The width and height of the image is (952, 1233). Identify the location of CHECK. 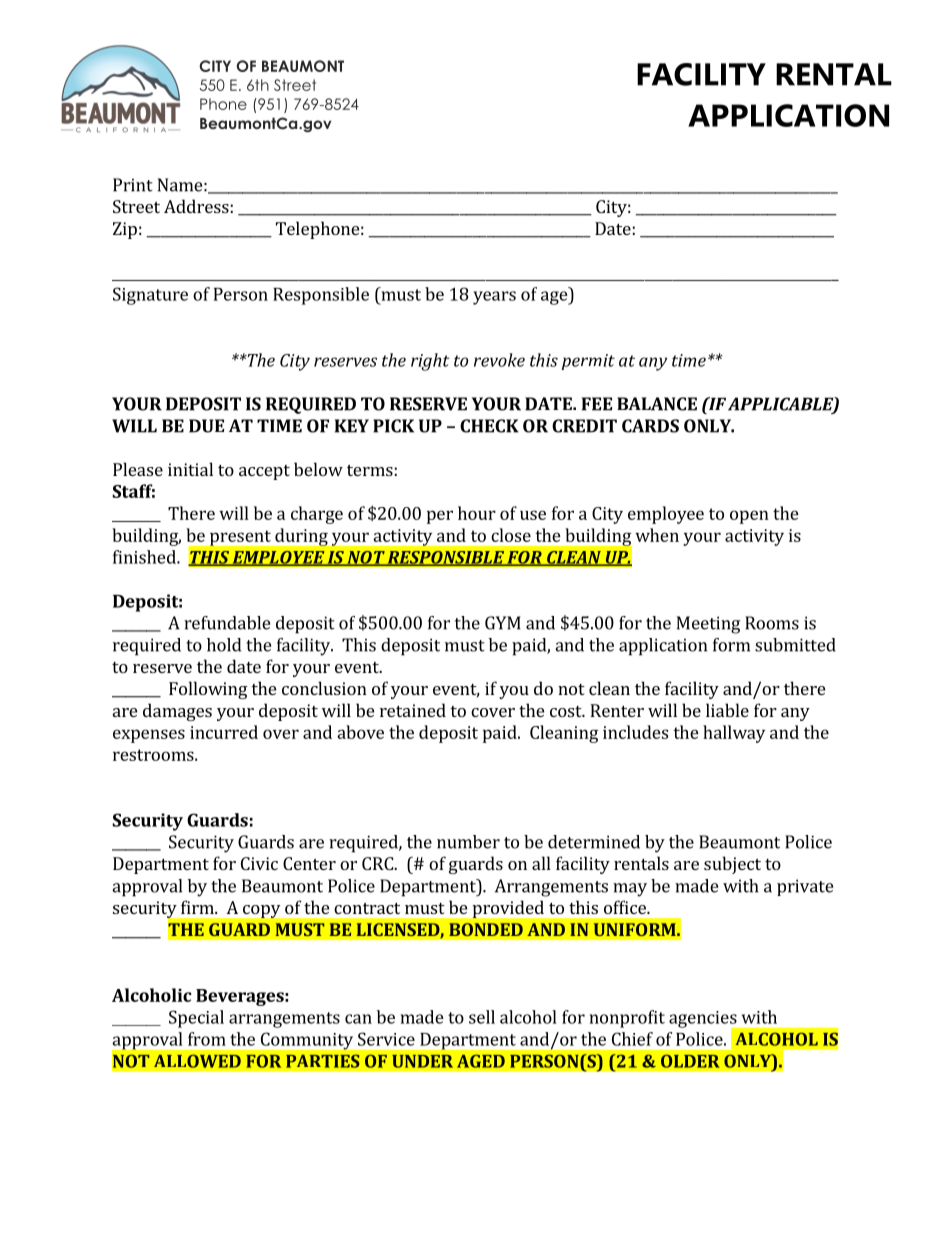
(489, 426).
